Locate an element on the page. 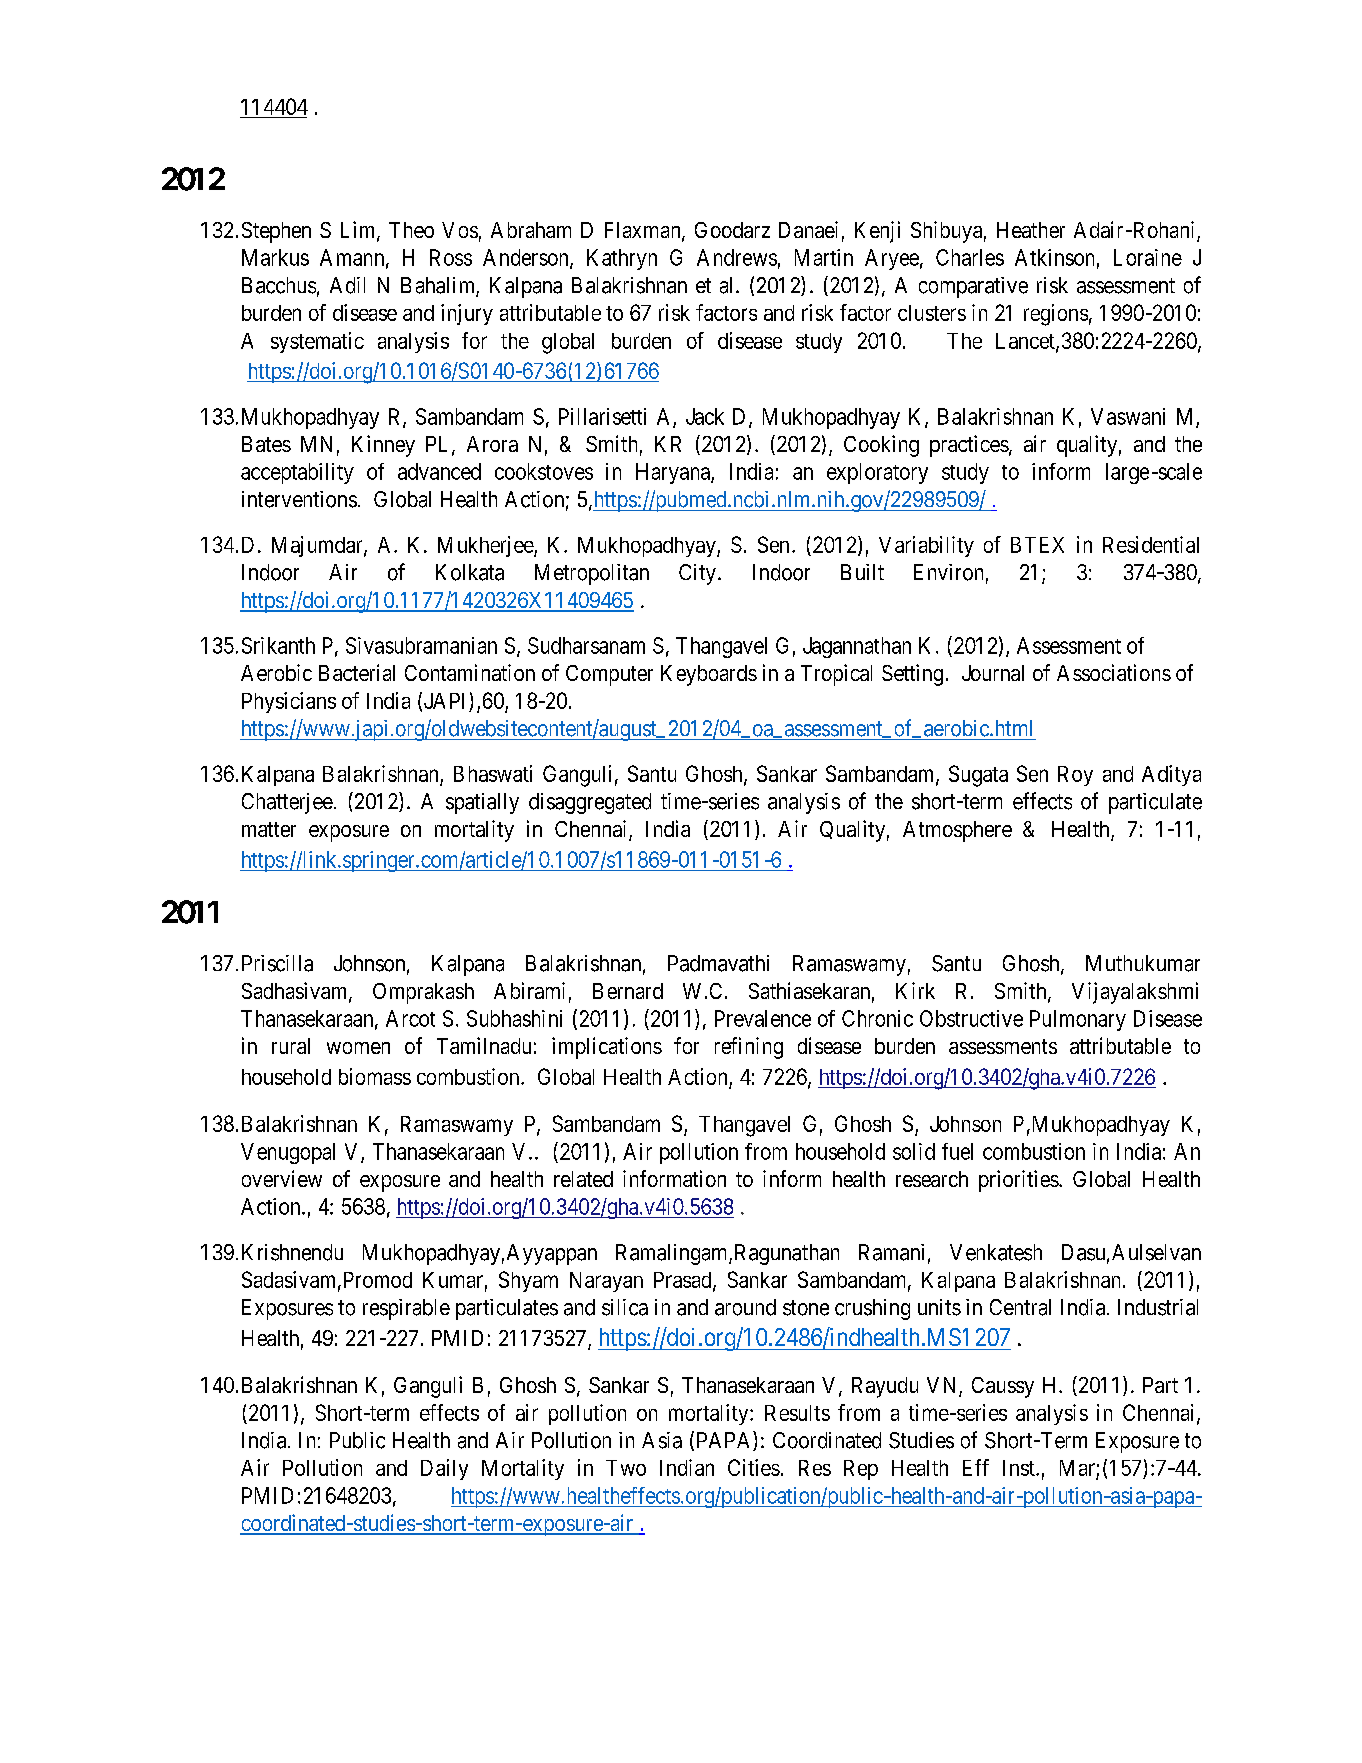 This document has height=1763, width=1362. Adil is located at coordinates (347, 285).
